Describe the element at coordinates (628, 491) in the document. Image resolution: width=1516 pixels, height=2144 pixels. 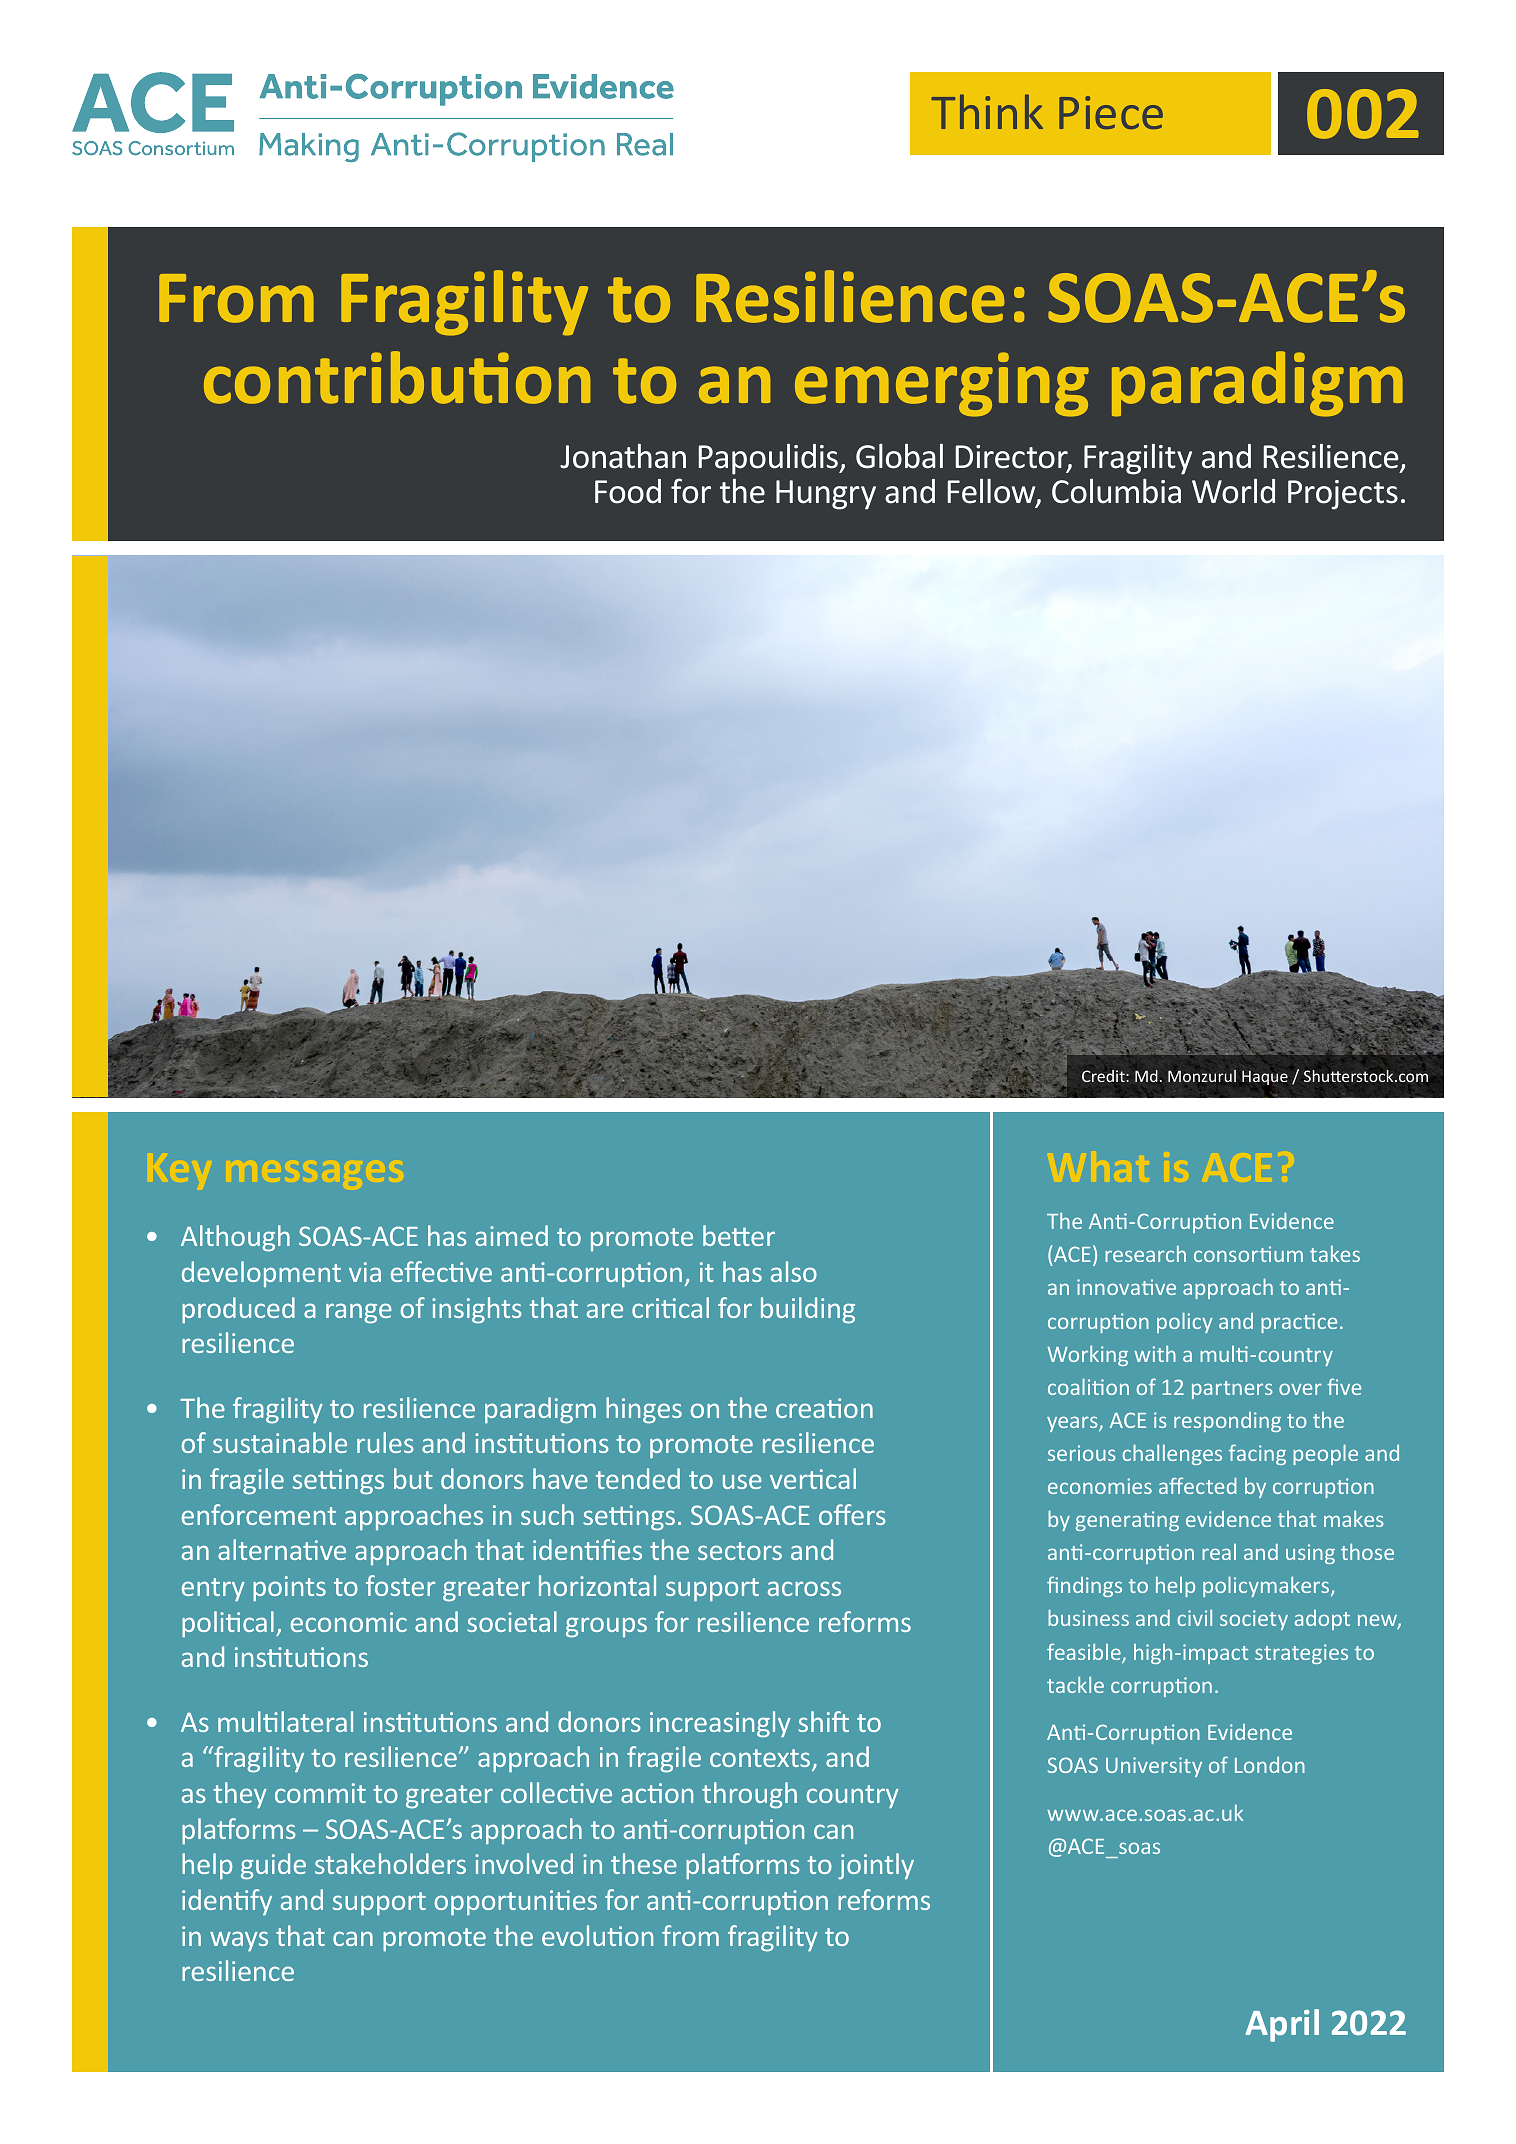
I see `Food` at that location.
